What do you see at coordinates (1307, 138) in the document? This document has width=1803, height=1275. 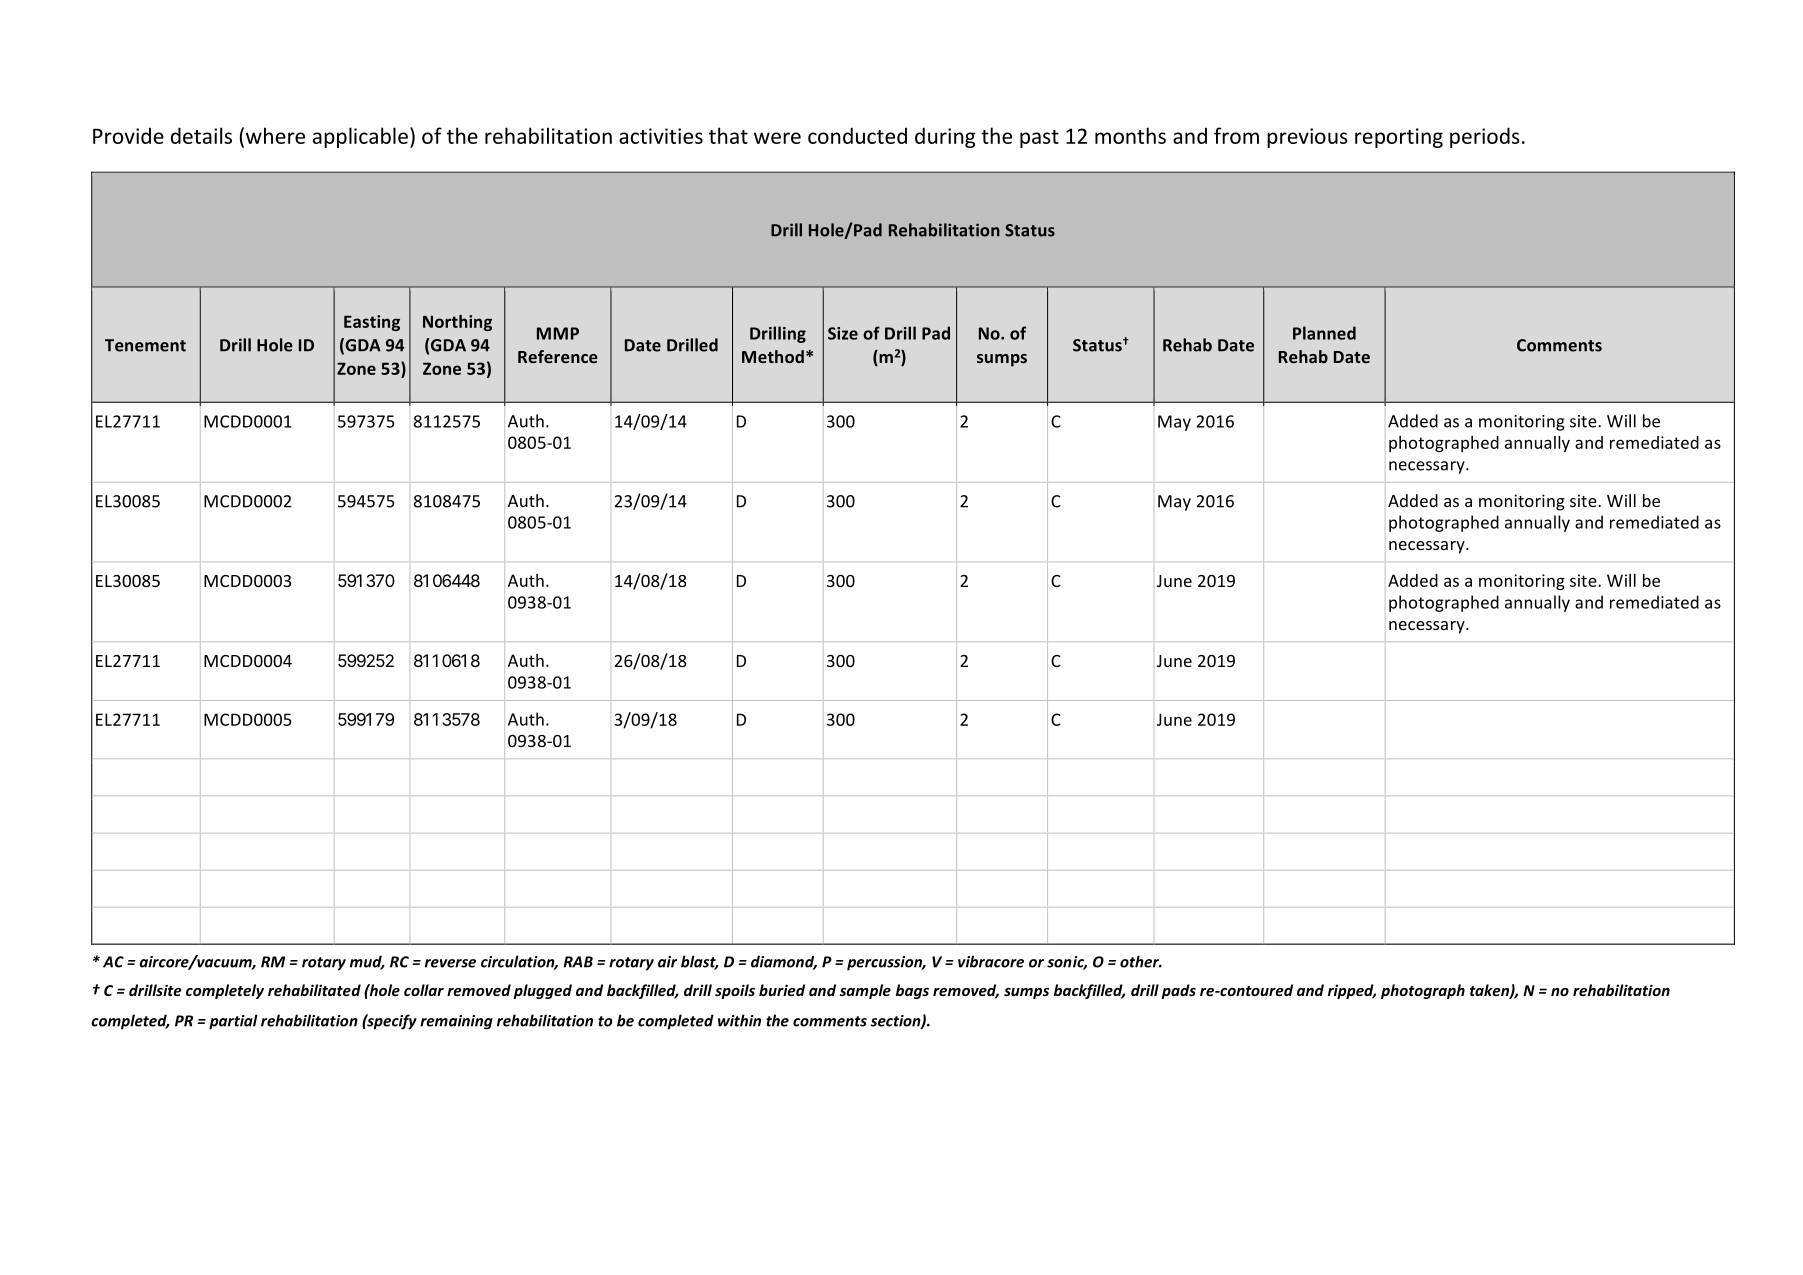 I see `previous` at bounding box center [1307, 138].
